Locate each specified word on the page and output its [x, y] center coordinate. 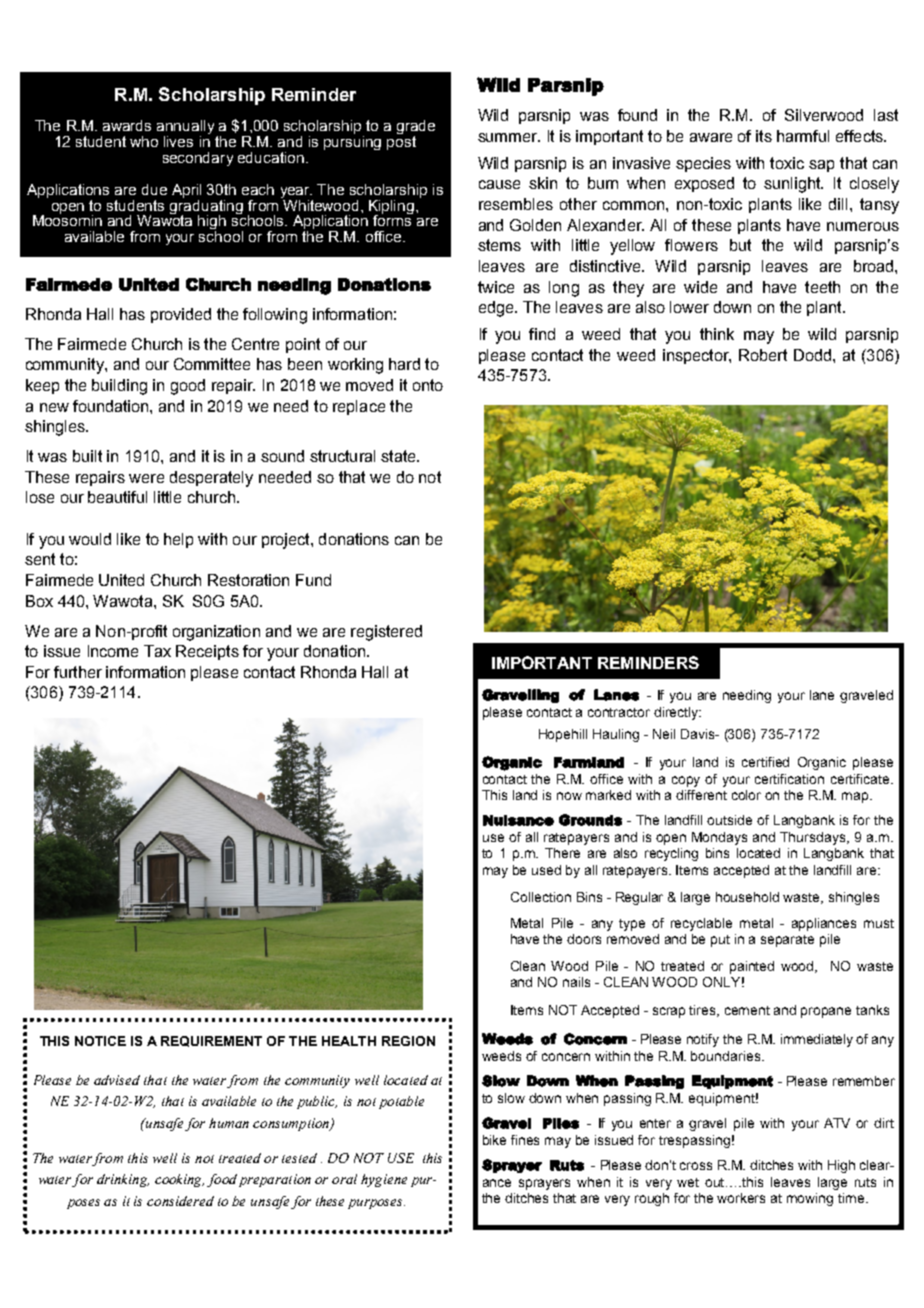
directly [677, 713]
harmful [803, 136]
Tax [157, 651]
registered [386, 633]
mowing [810, 1199]
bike [494, 1140]
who [144, 141]
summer [508, 137]
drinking [123, 1180]
